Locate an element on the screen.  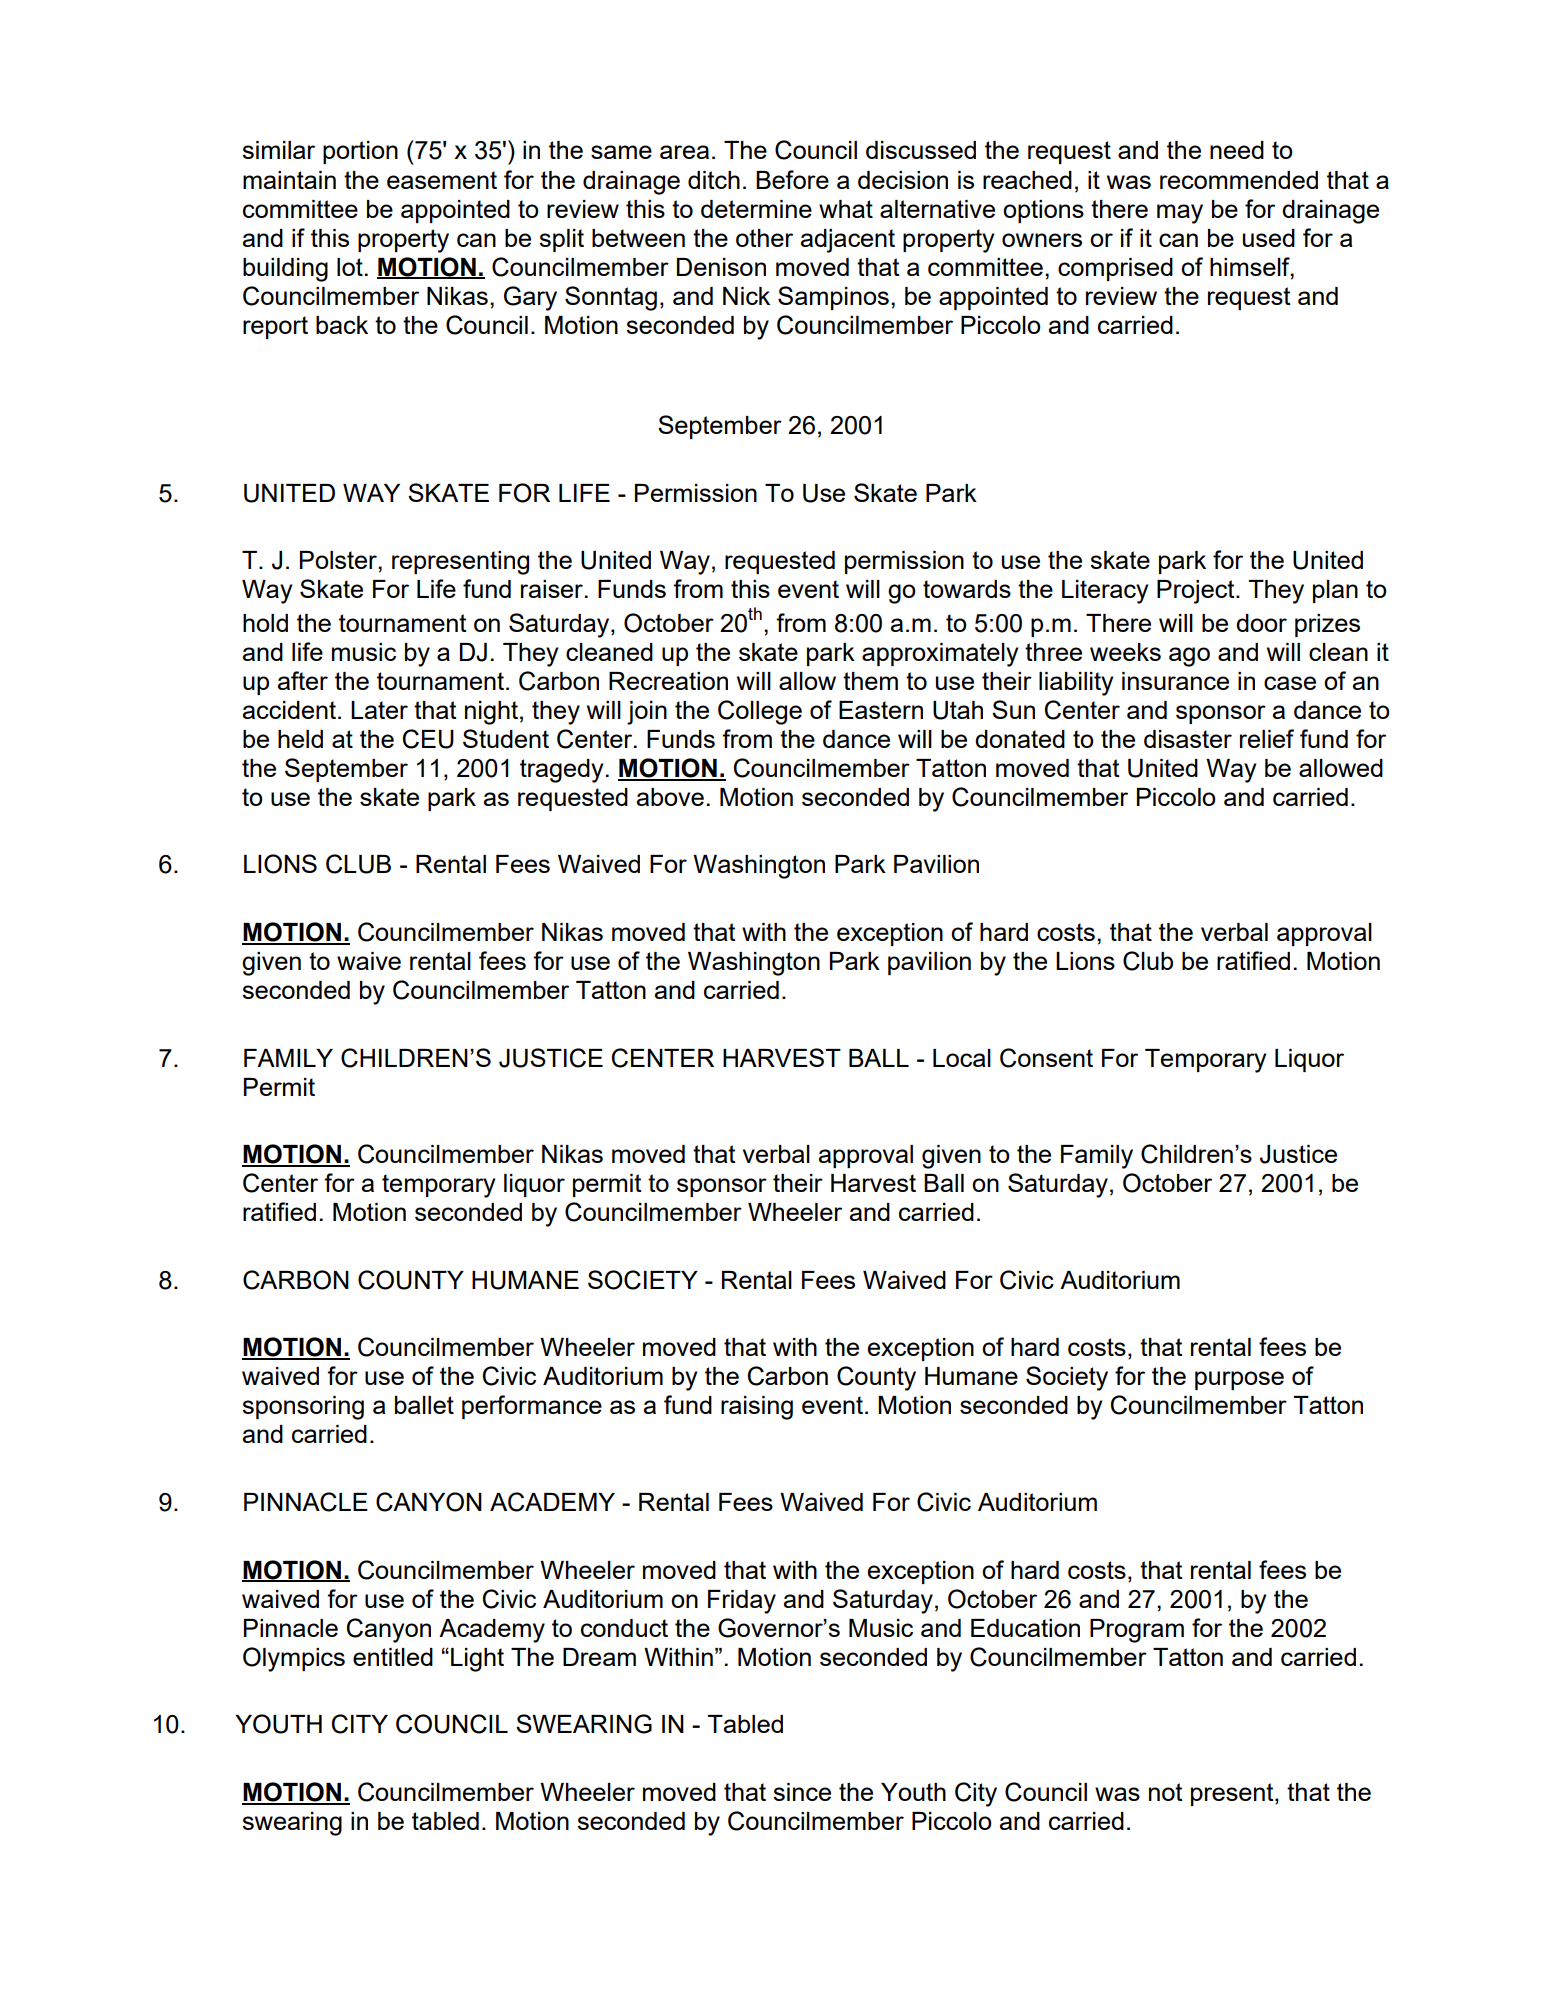
entitled is located at coordinates (393, 1657).
